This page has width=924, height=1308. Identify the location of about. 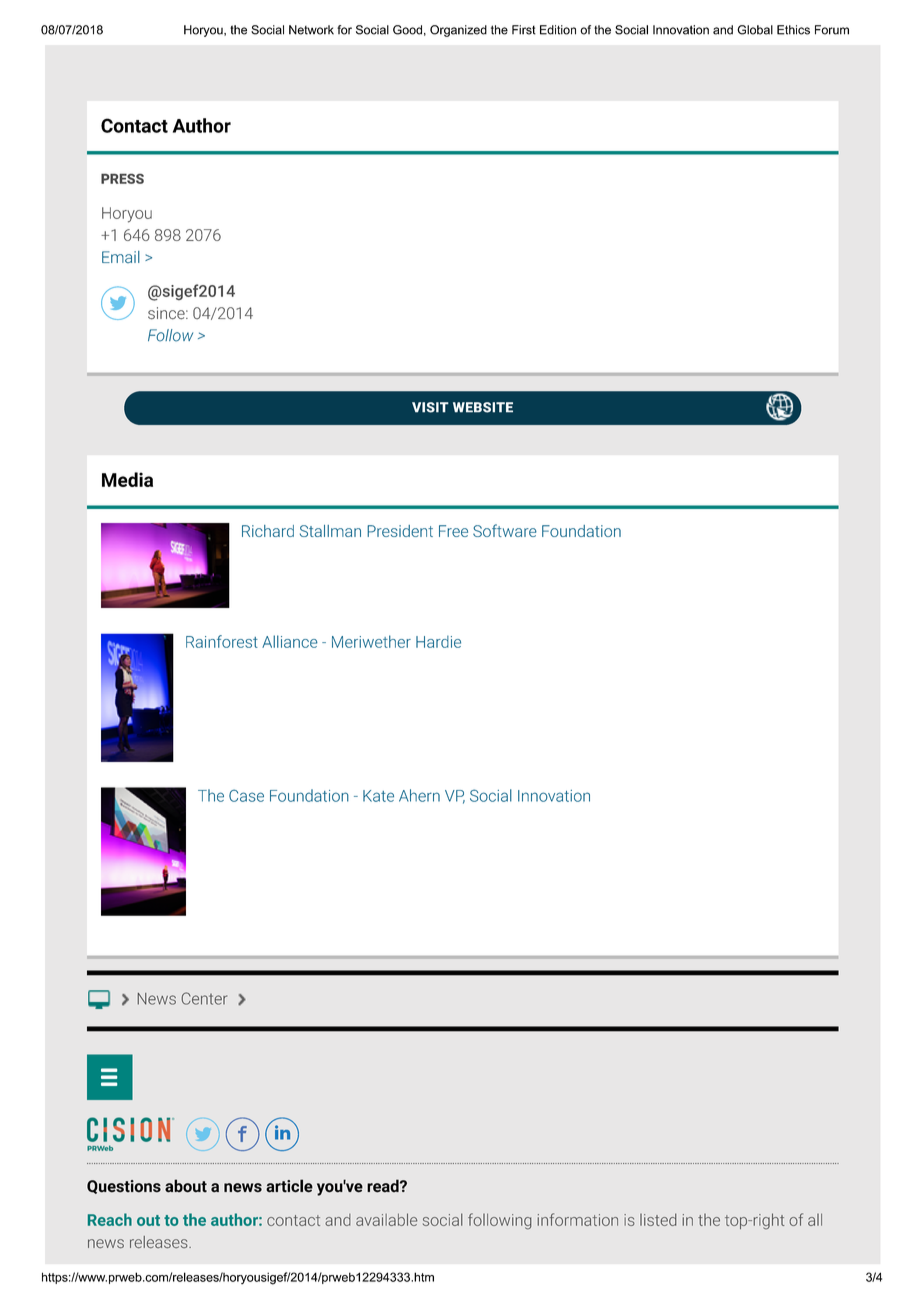
(186, 1186).
